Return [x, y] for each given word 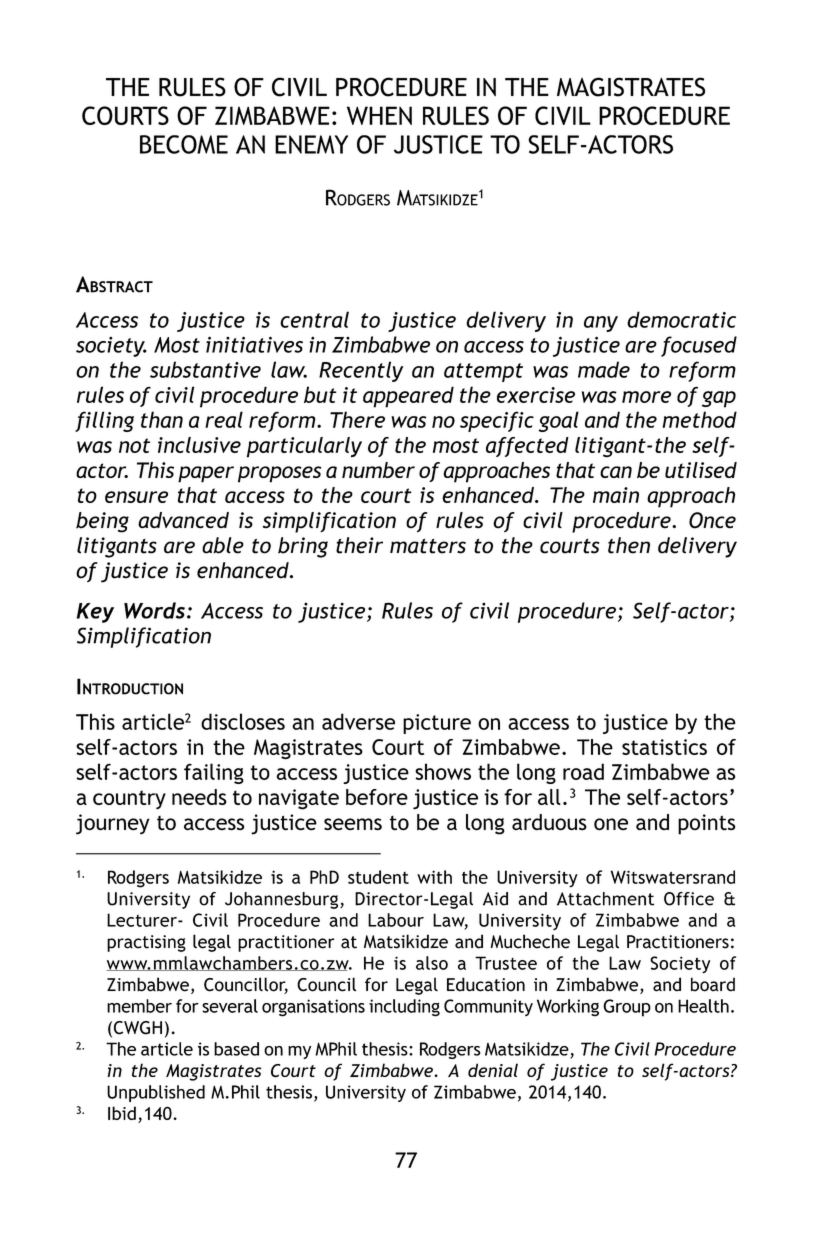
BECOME [184, 144]
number [378, 470]
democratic [681, 319]
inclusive [199, 445]
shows [443, 771]
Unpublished [156, 1093]
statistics [664, 747]
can [616, 472]
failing [214, 773]
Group [627, 1008]
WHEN [379, 115]
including [404, 1008]
